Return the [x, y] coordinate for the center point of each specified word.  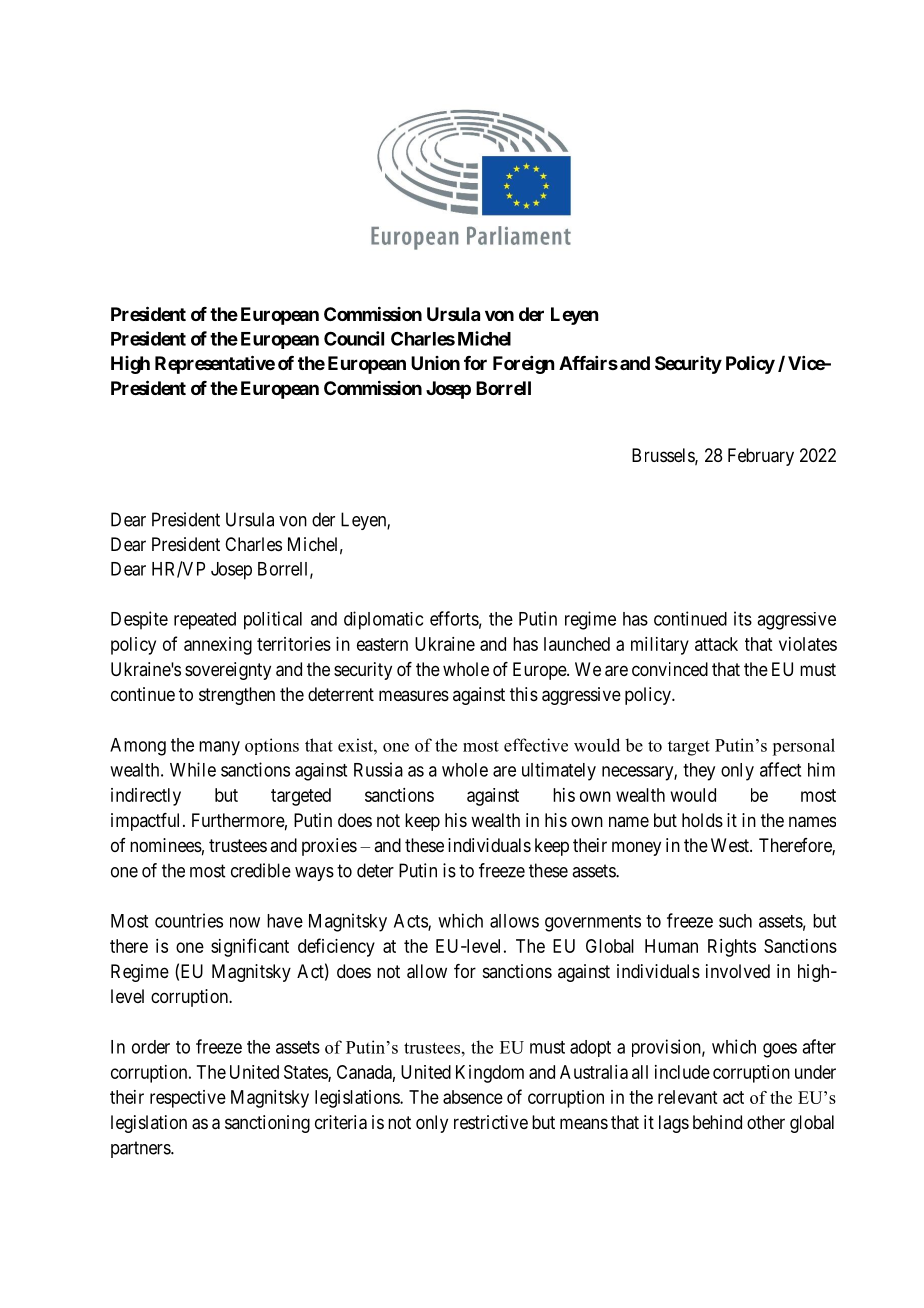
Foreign [523, 365]
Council [354, 338]
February [761, 457]
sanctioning [267, 1124]
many [219, 748]
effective [536, 745]
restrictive [491, 1122]
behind [717, 1122]
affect [780, 769]
